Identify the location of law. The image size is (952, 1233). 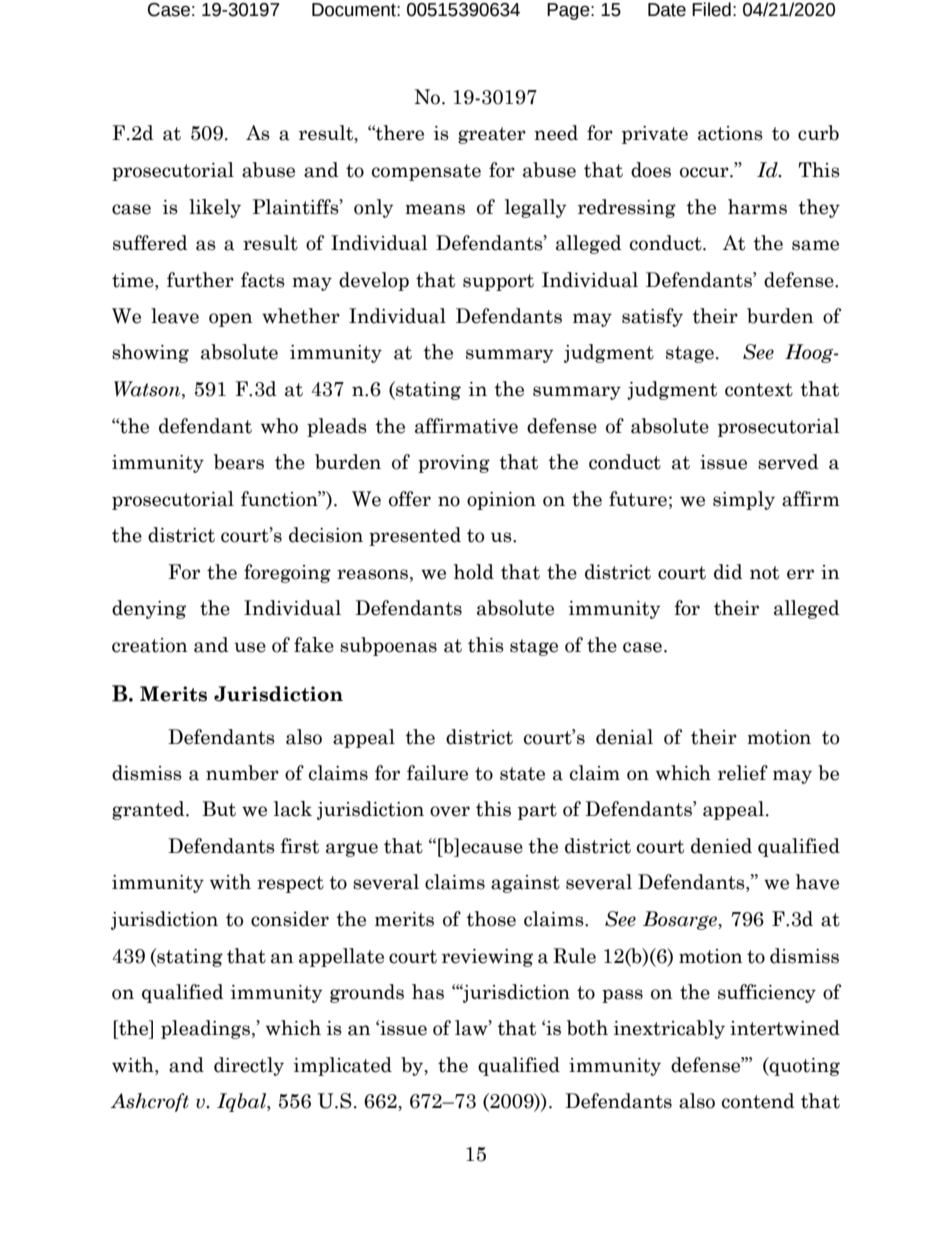
(472, 1028).
